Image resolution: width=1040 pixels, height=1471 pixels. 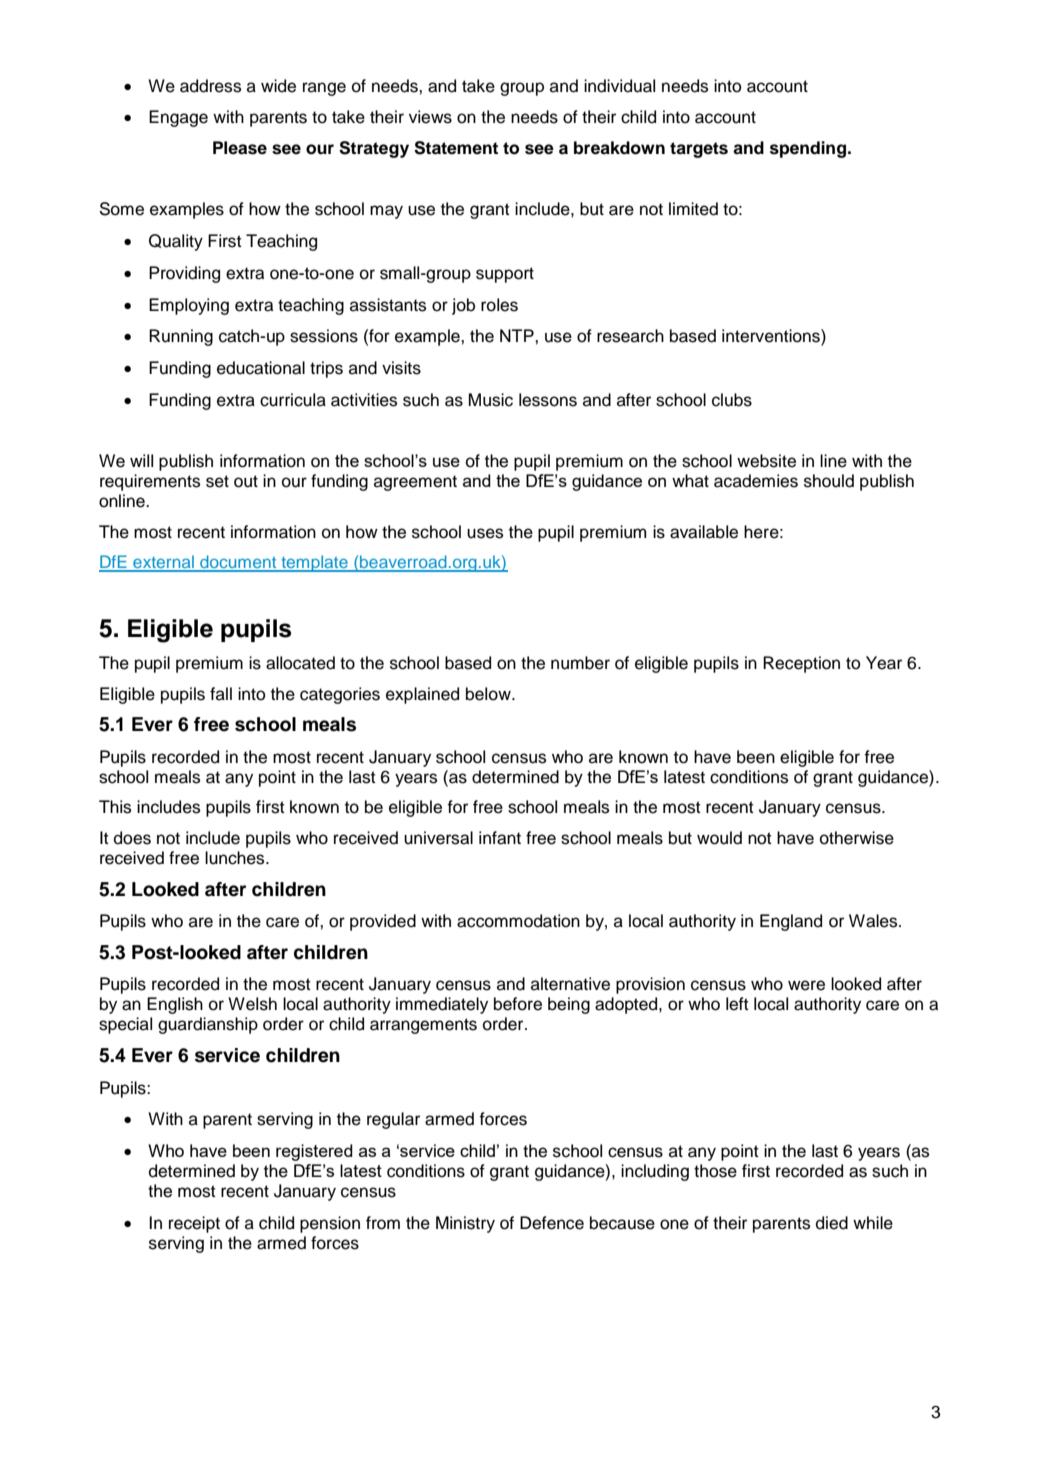 I want to click on fall, so click(x=221, y=694).
